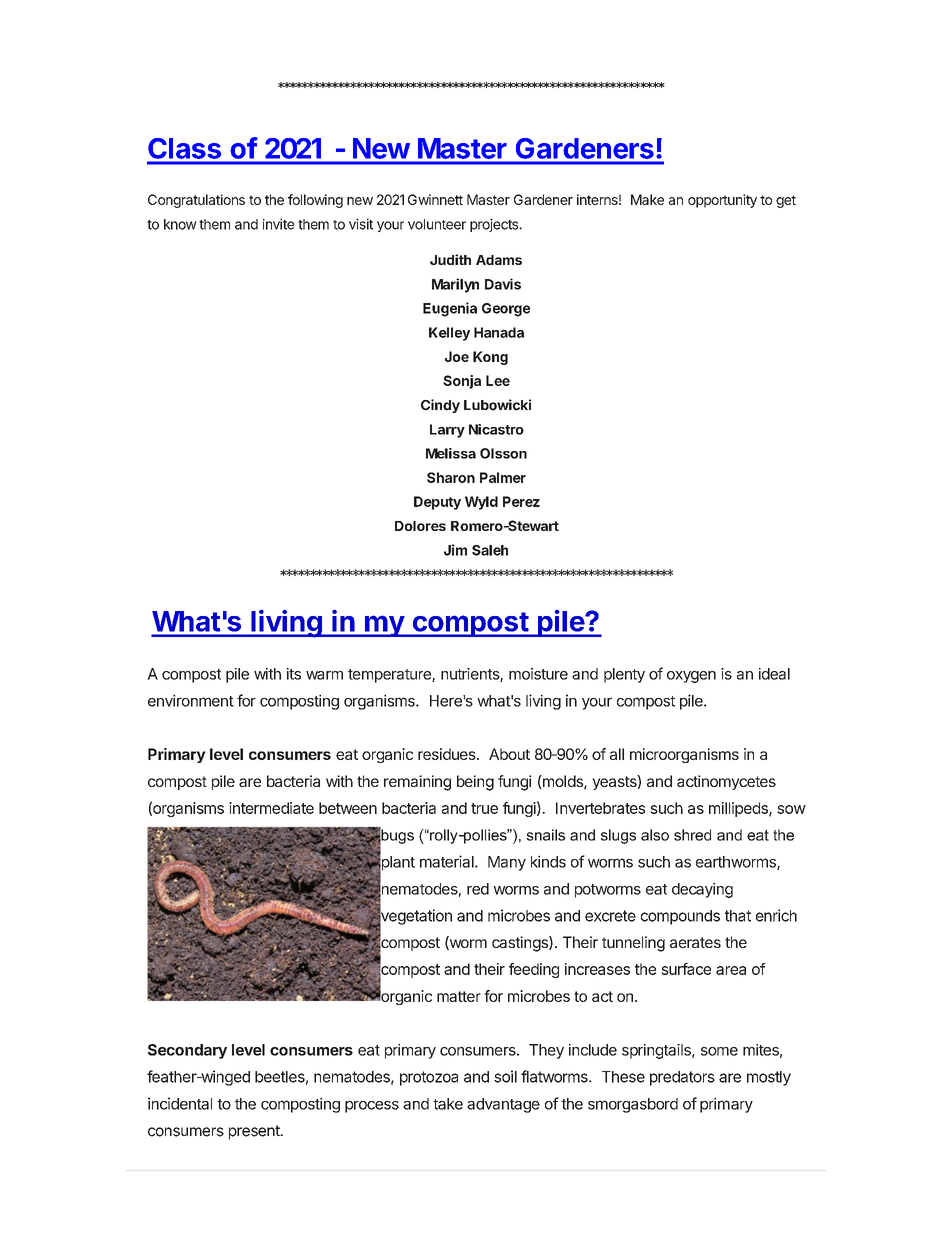 This screenshot has height=1233, width=952. I want to click on moisture, so click(538, 674).
